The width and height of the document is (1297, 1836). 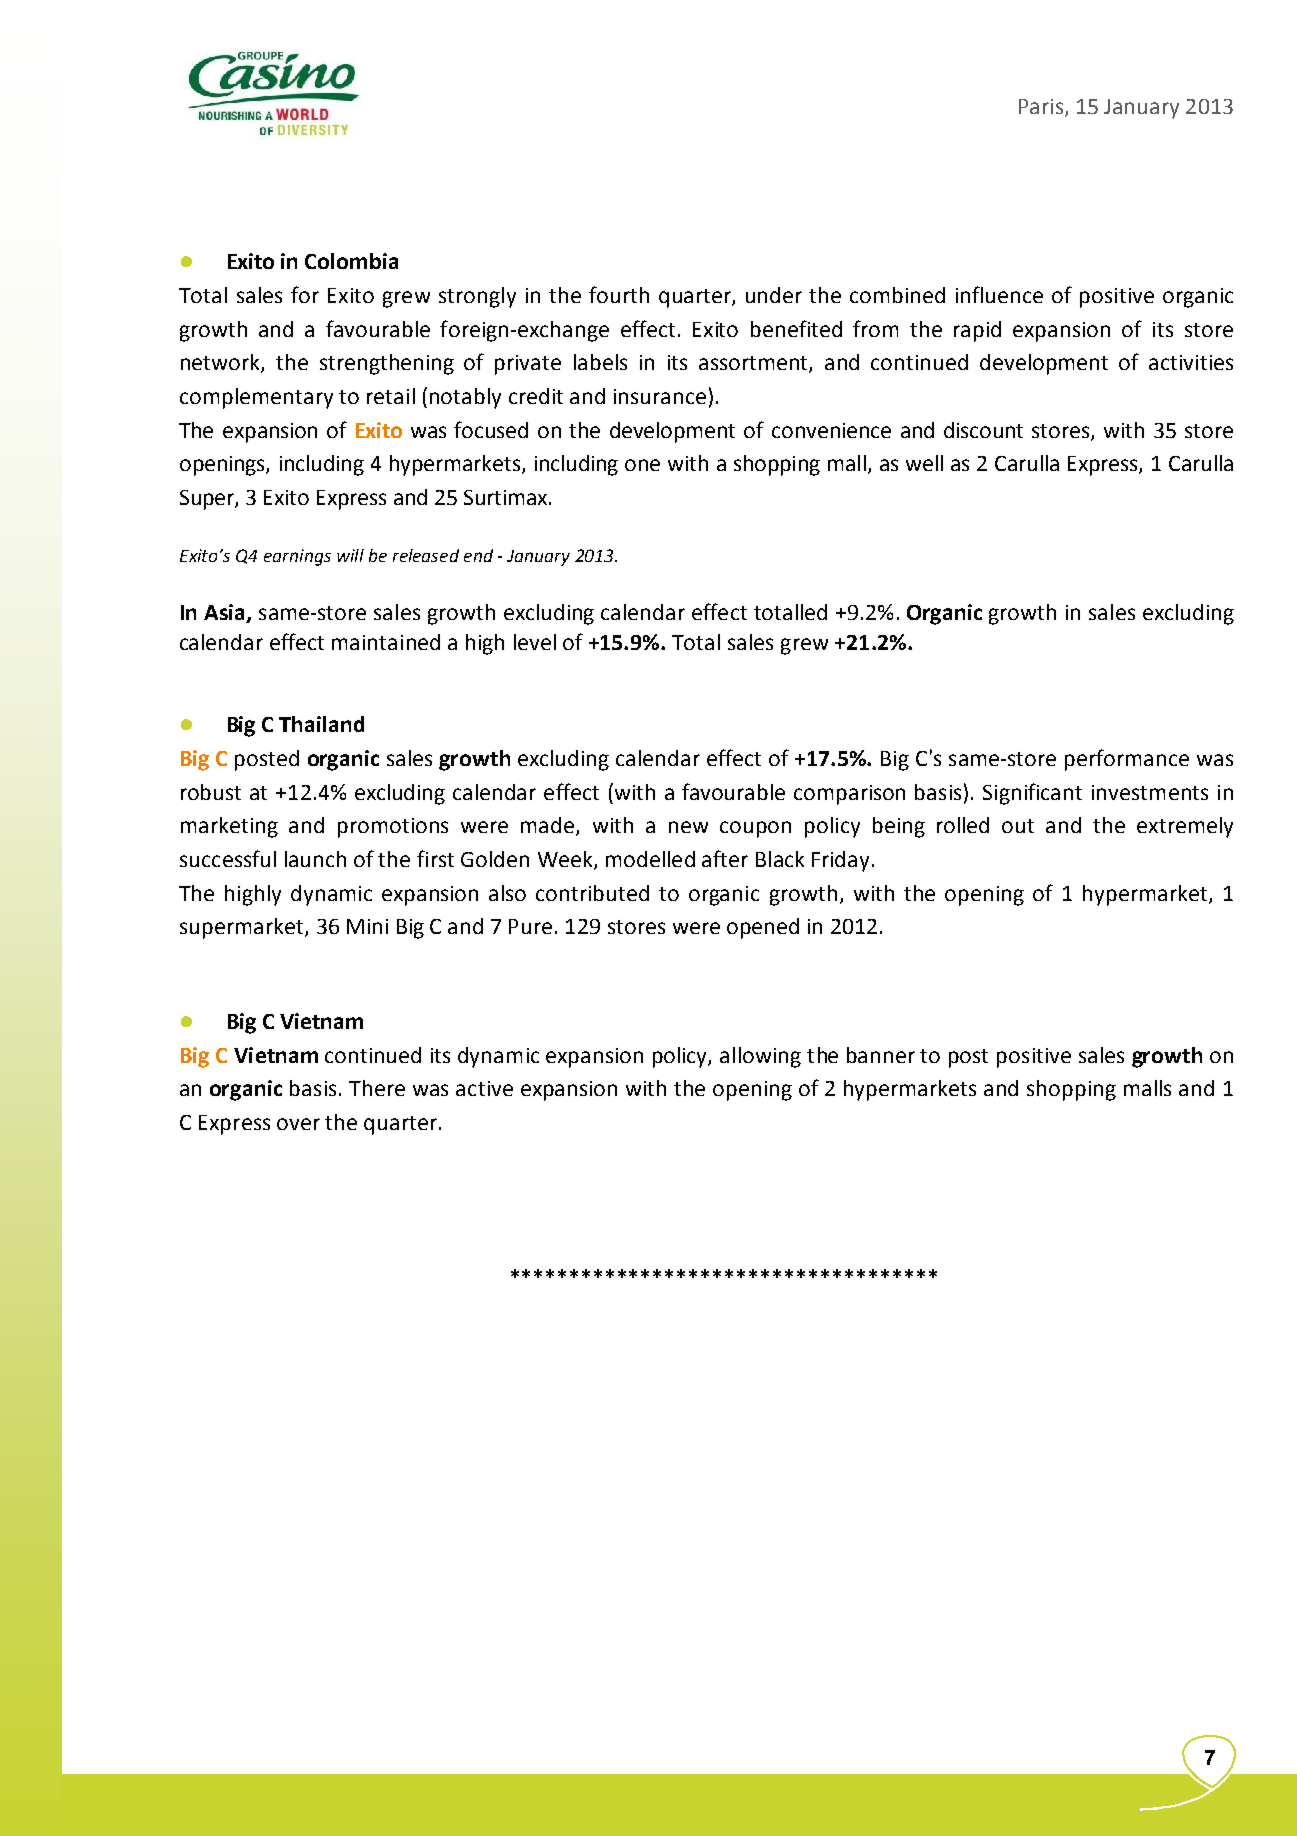 I want to click on influence, so click(x=999, y=294).
